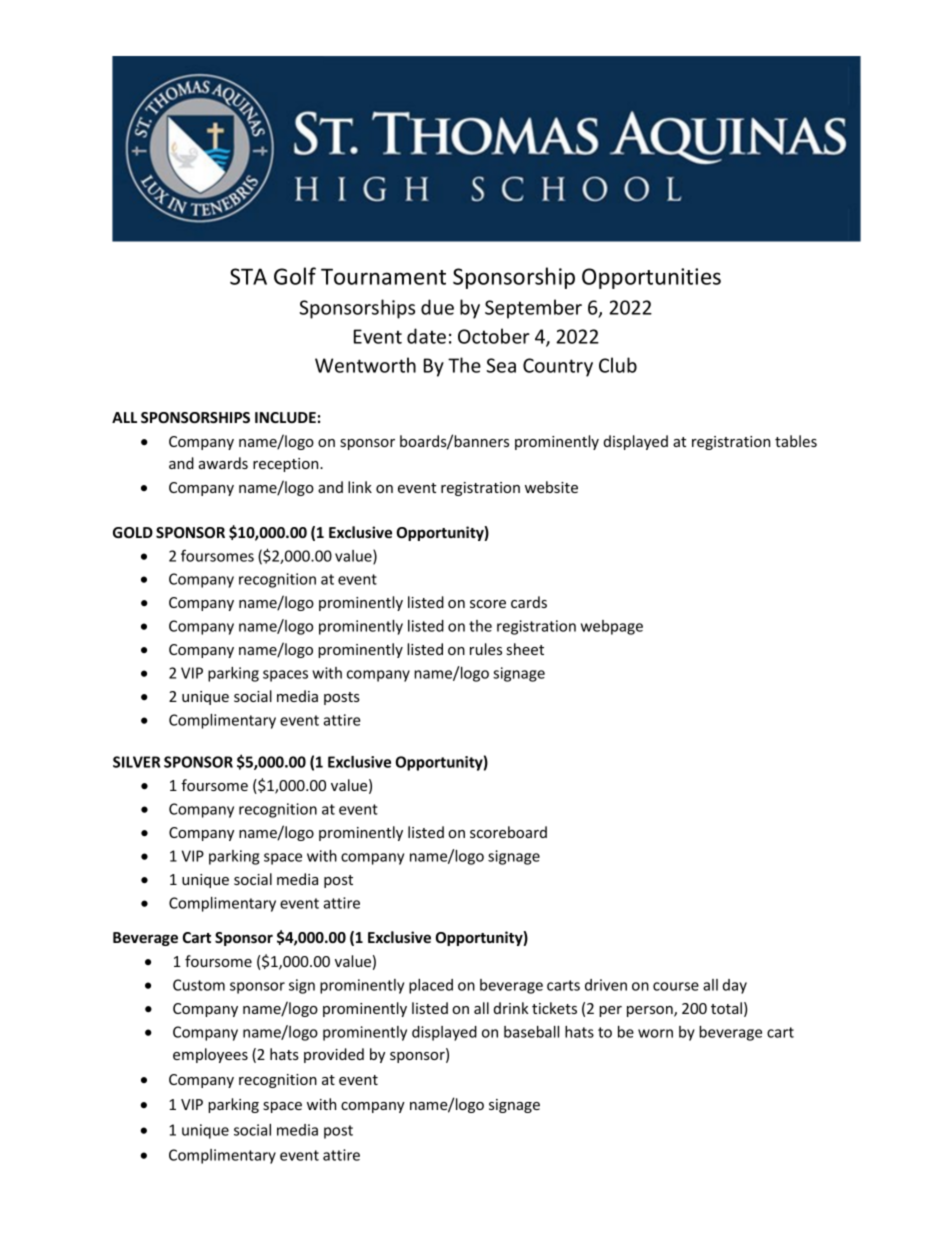 Image resolution: width=952 pixels, height=1233 pixels. What do you see at coordinates (437, 307) in the screenshot?
I see `due` at bounding box center [437, 307].
